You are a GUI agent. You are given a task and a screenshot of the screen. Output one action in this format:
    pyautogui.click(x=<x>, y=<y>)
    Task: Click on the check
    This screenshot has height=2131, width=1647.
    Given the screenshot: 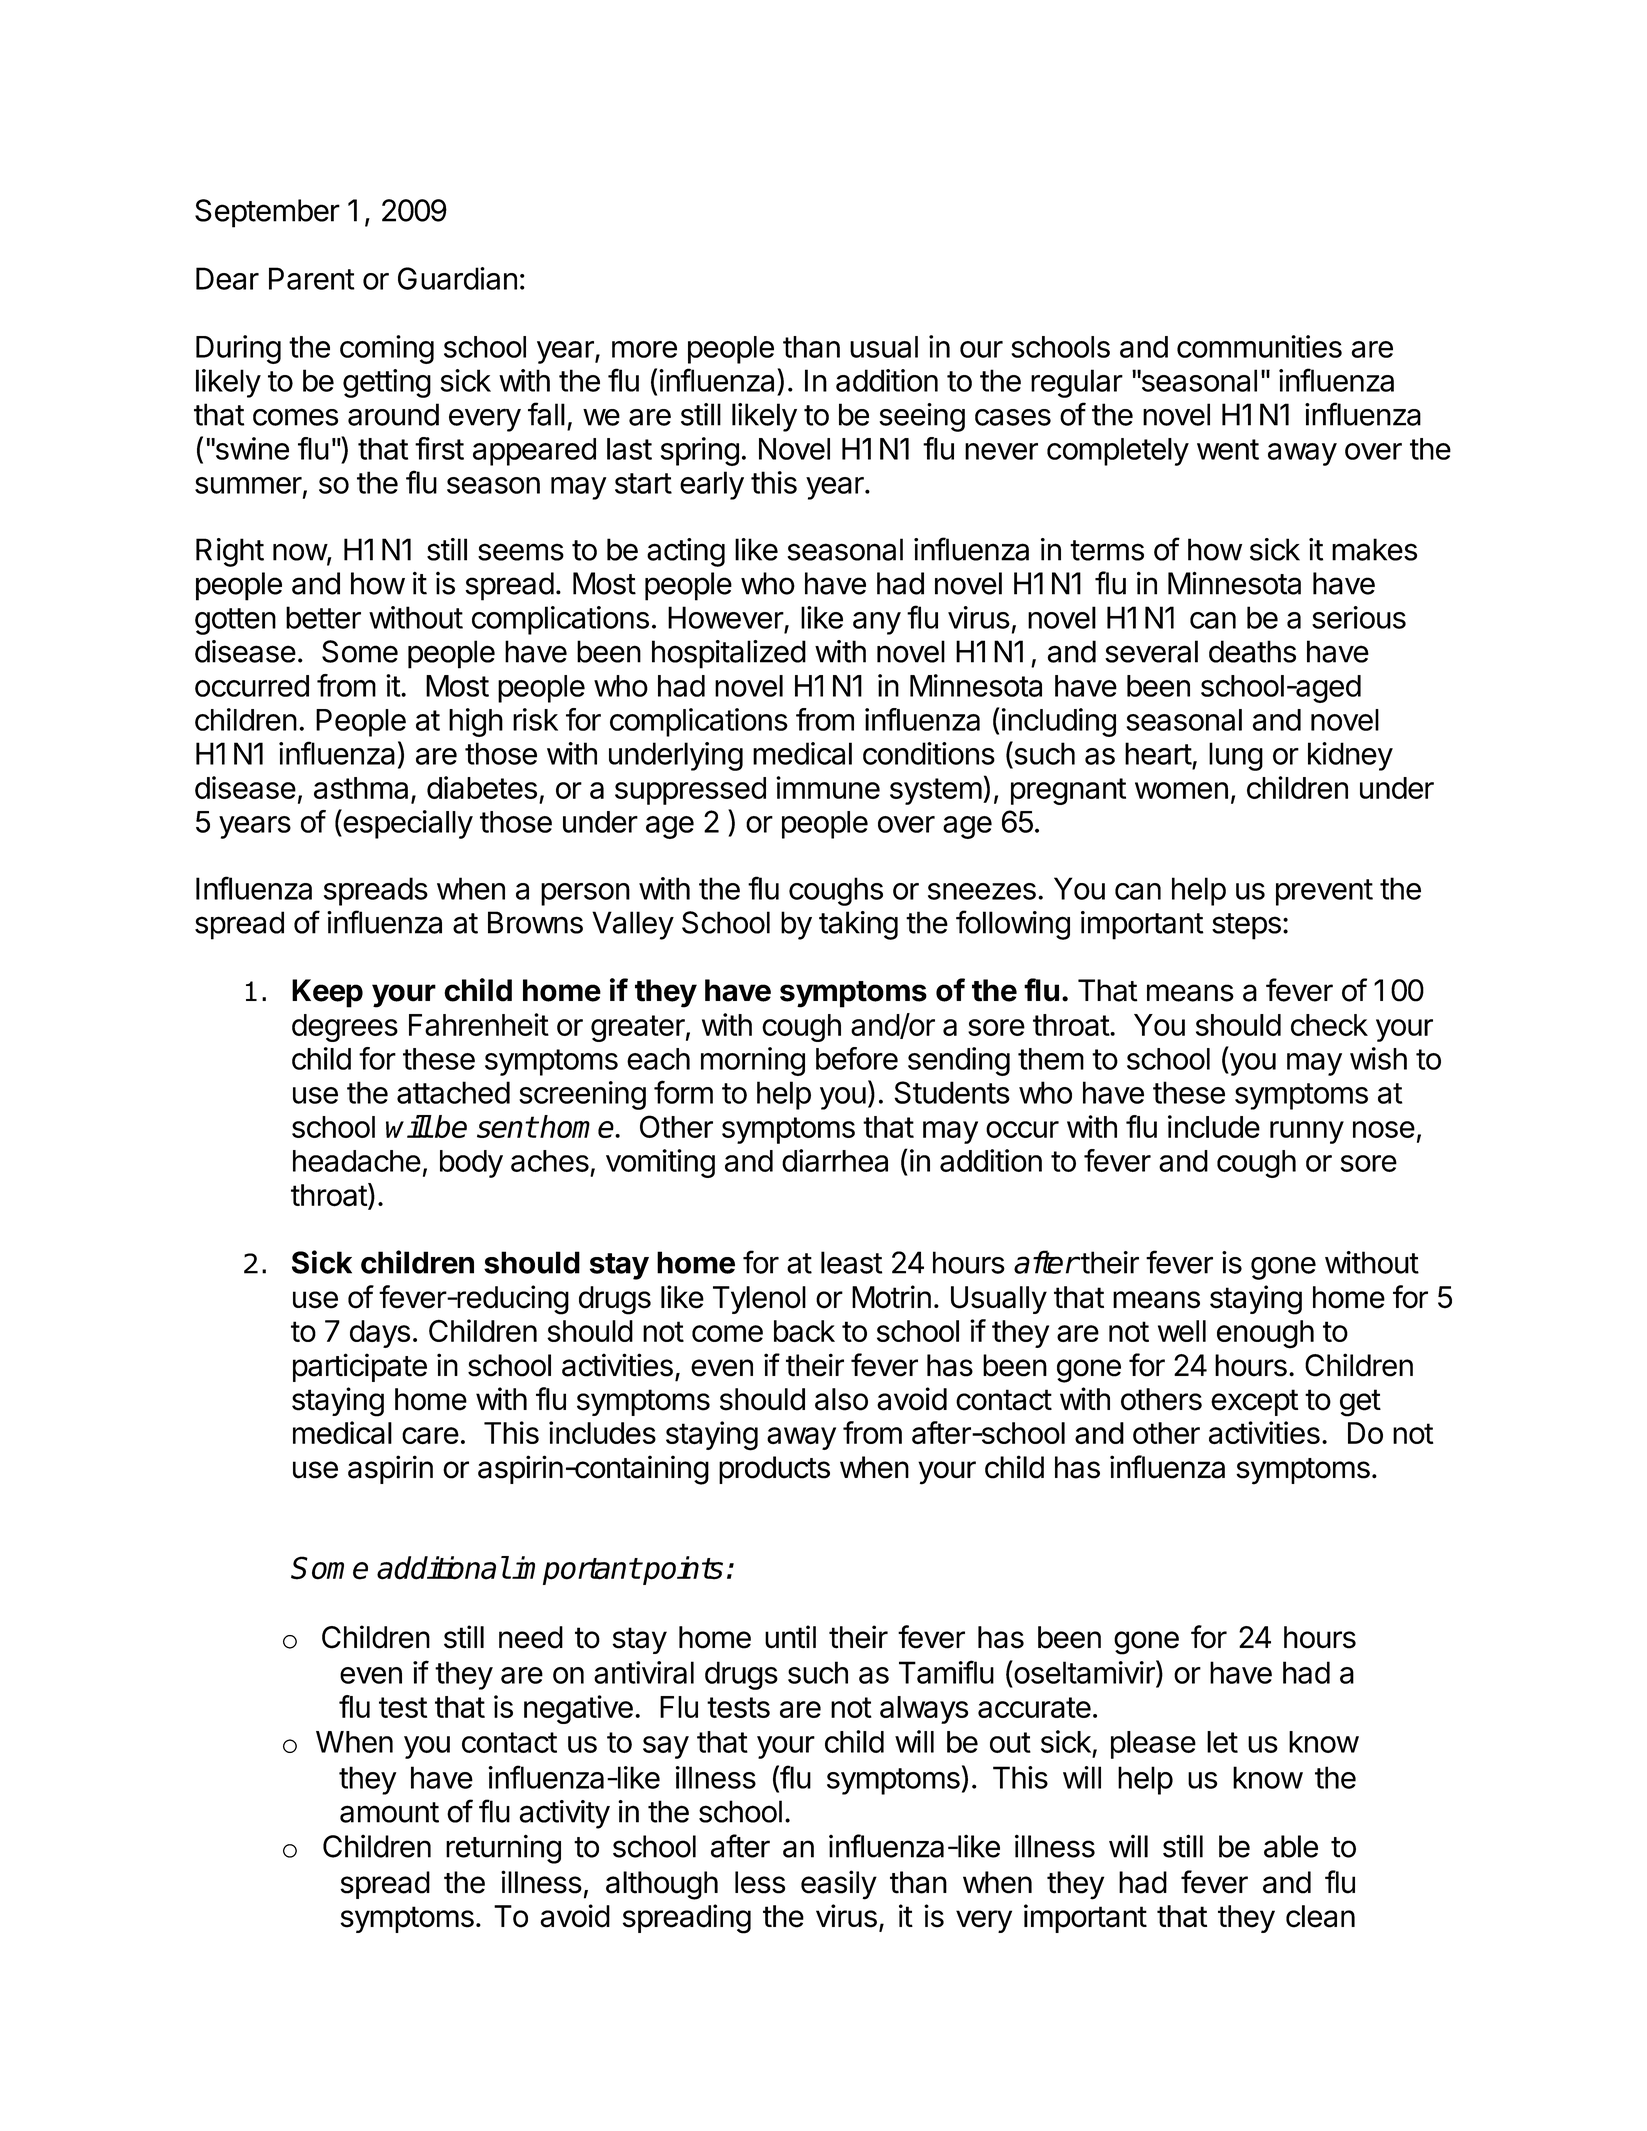 What is the action you would take?
    pyautogui.click(x=1329, y=1025)
